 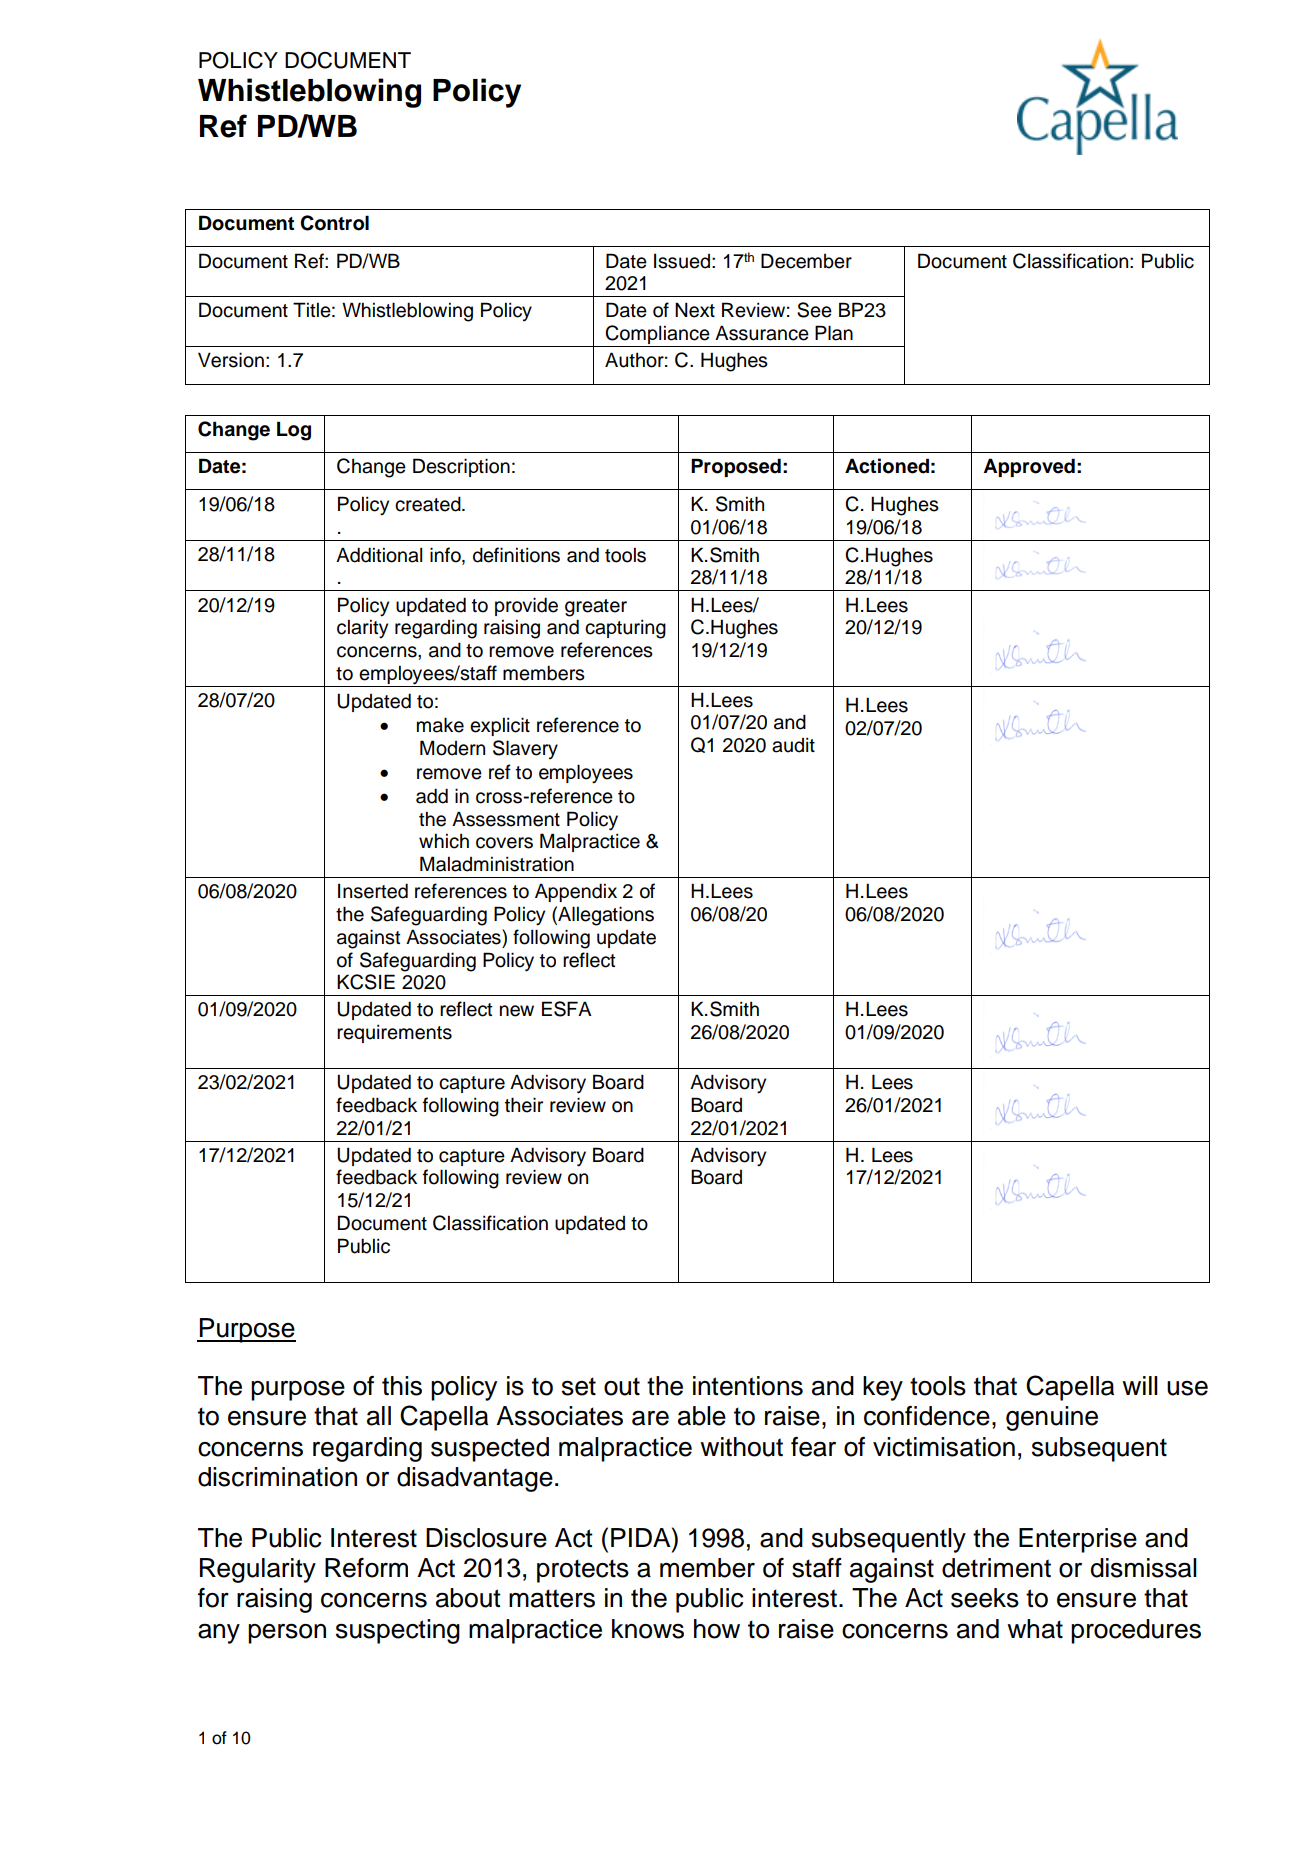 What do you see at coordinates (576, 892) in the image?
I see `Appendix` at bounding box center [576, 892].
